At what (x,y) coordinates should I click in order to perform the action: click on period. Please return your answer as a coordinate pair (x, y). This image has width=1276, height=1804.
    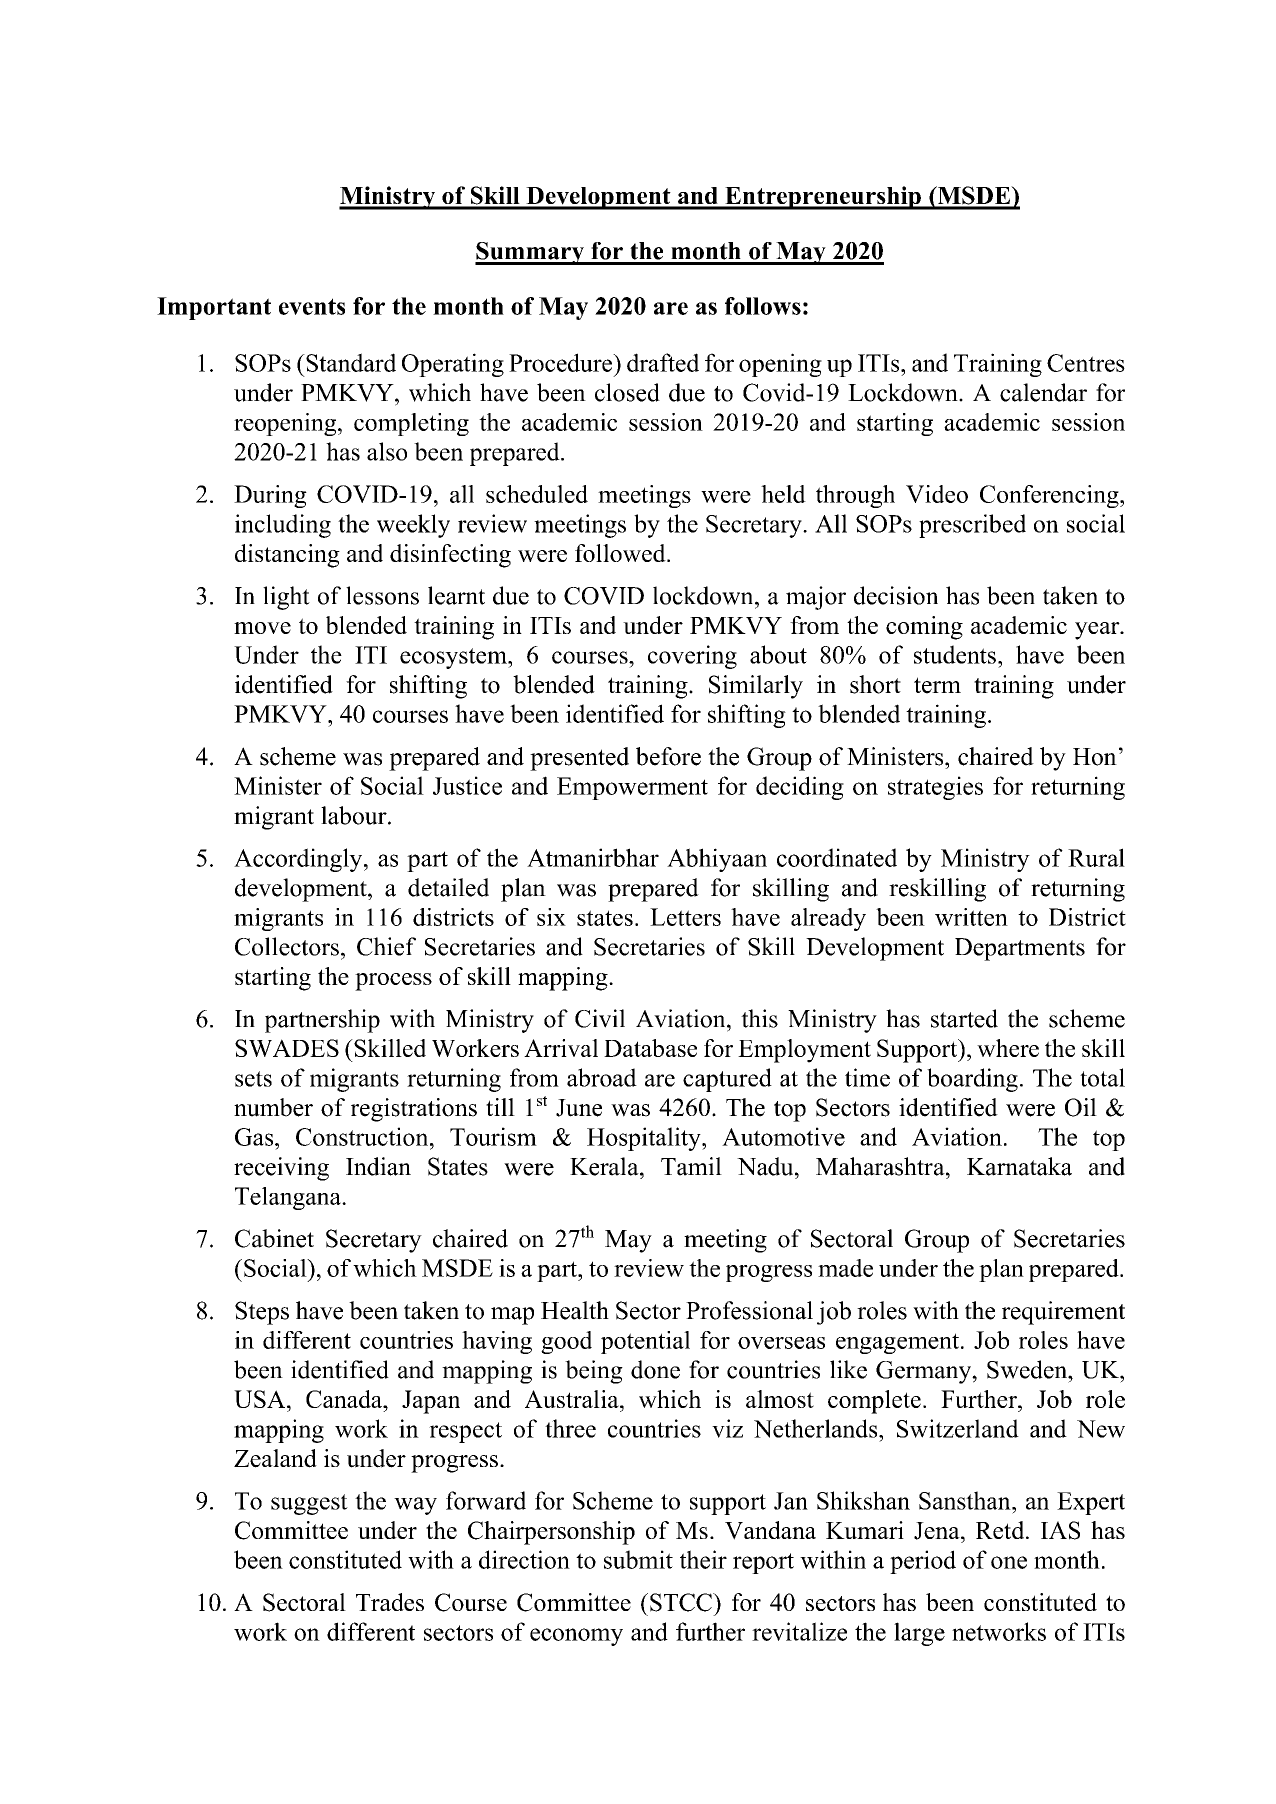
    Looking at the image, I should click on (923, 1562).
